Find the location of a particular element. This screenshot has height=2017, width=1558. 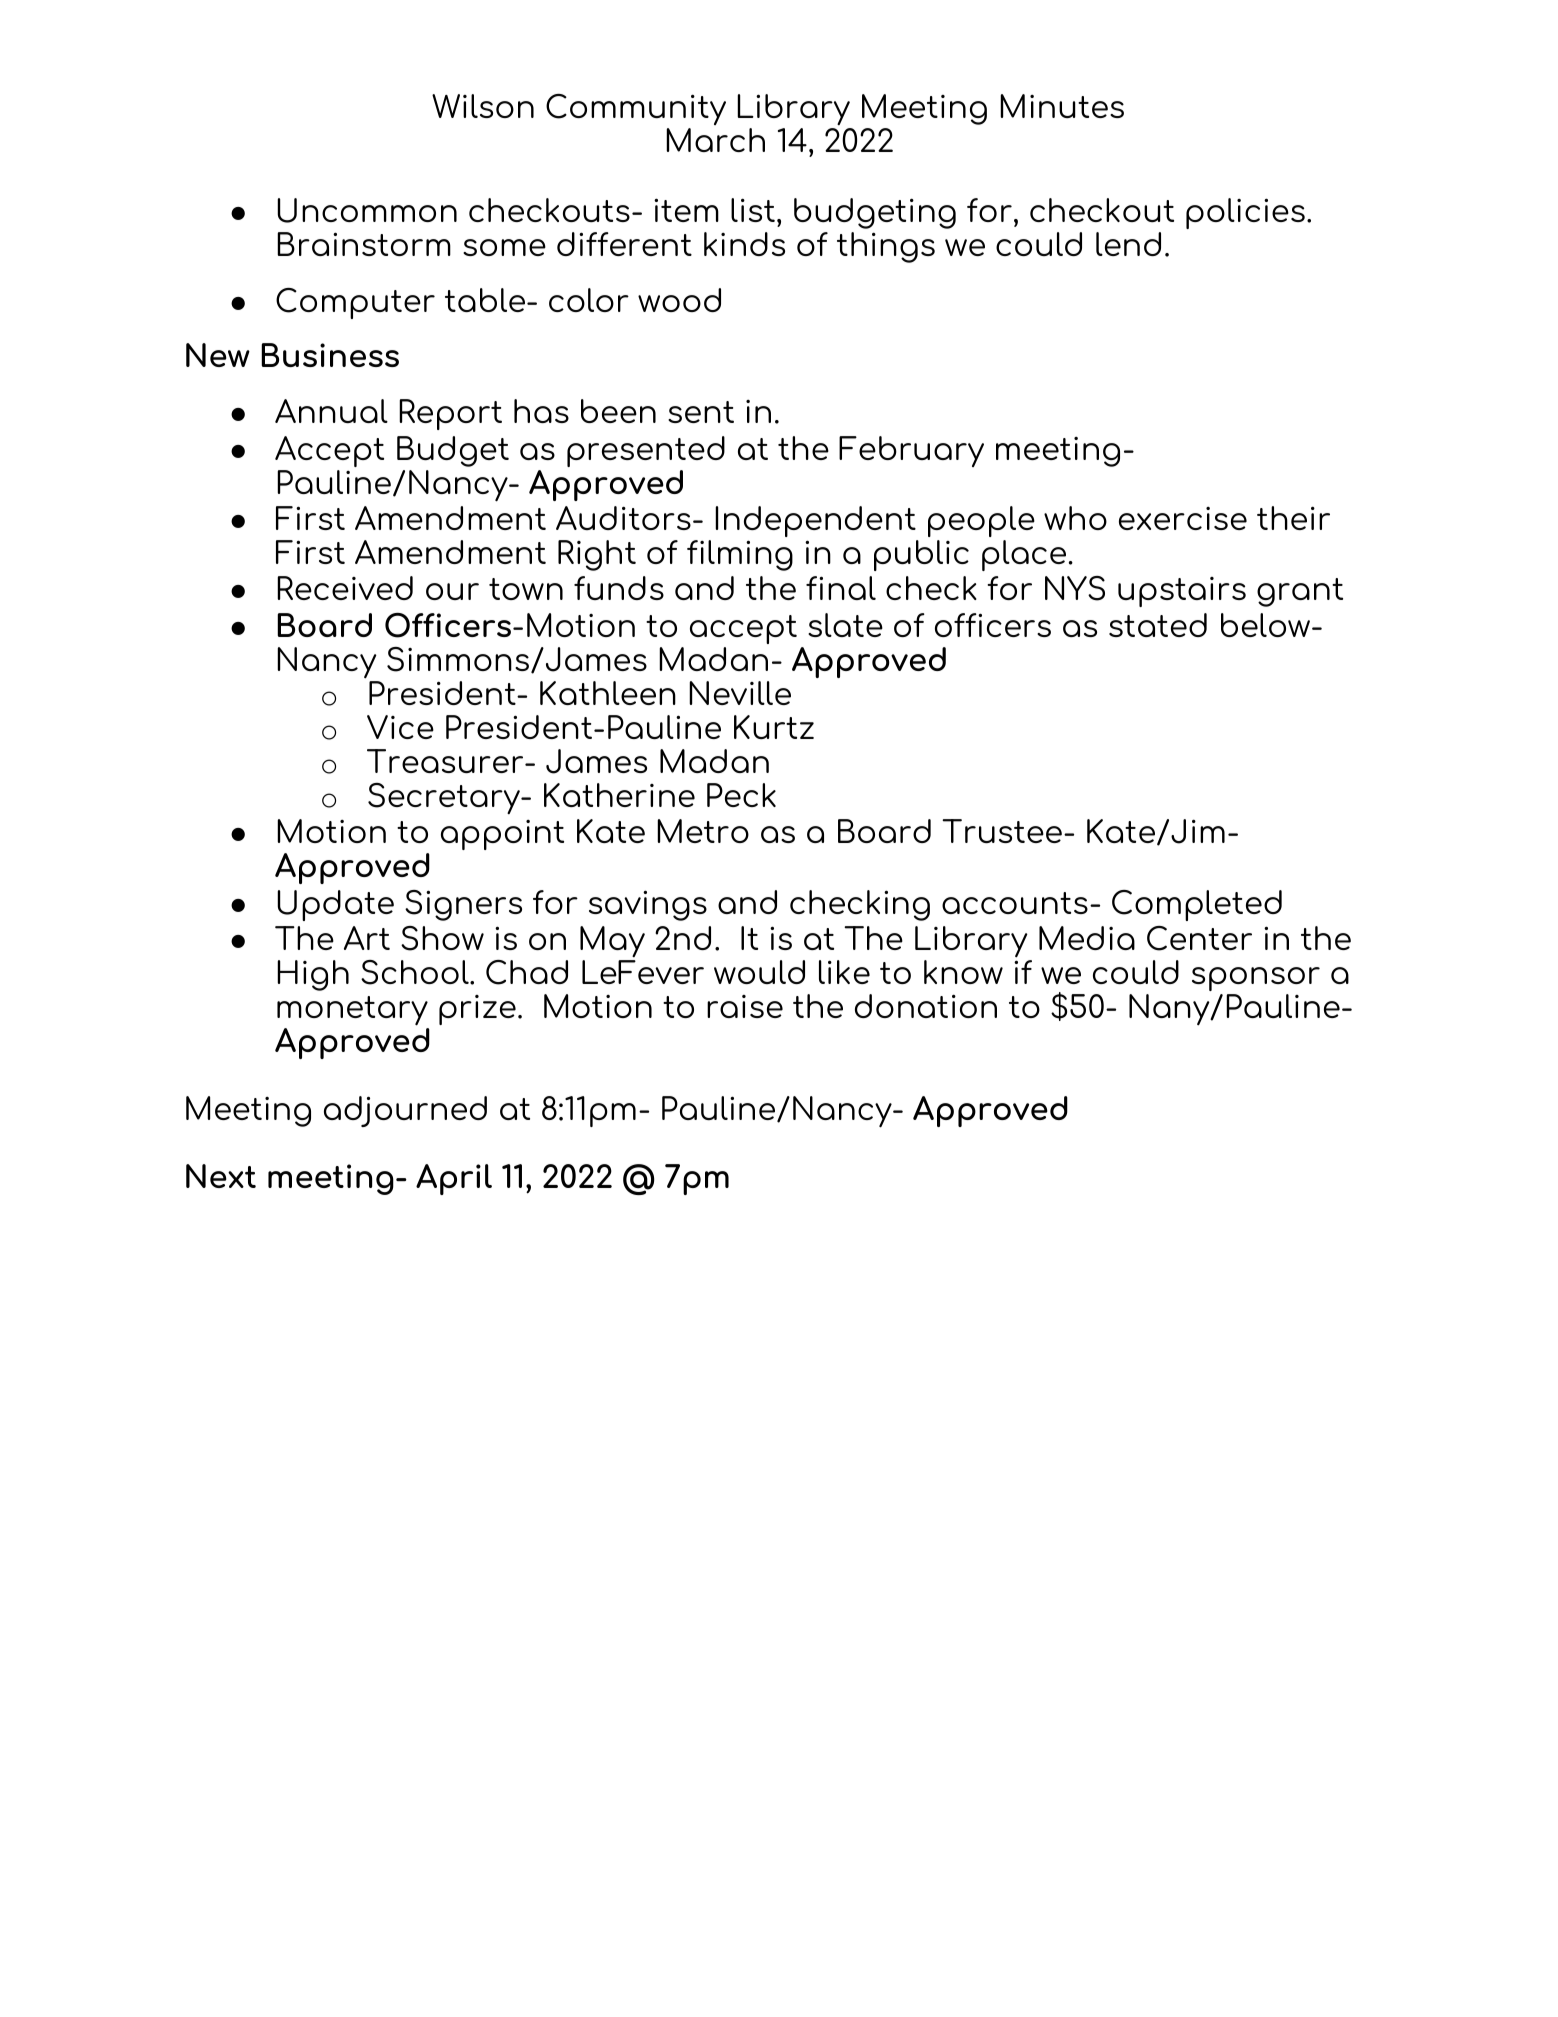

March is located at coordinates (715, 140).
